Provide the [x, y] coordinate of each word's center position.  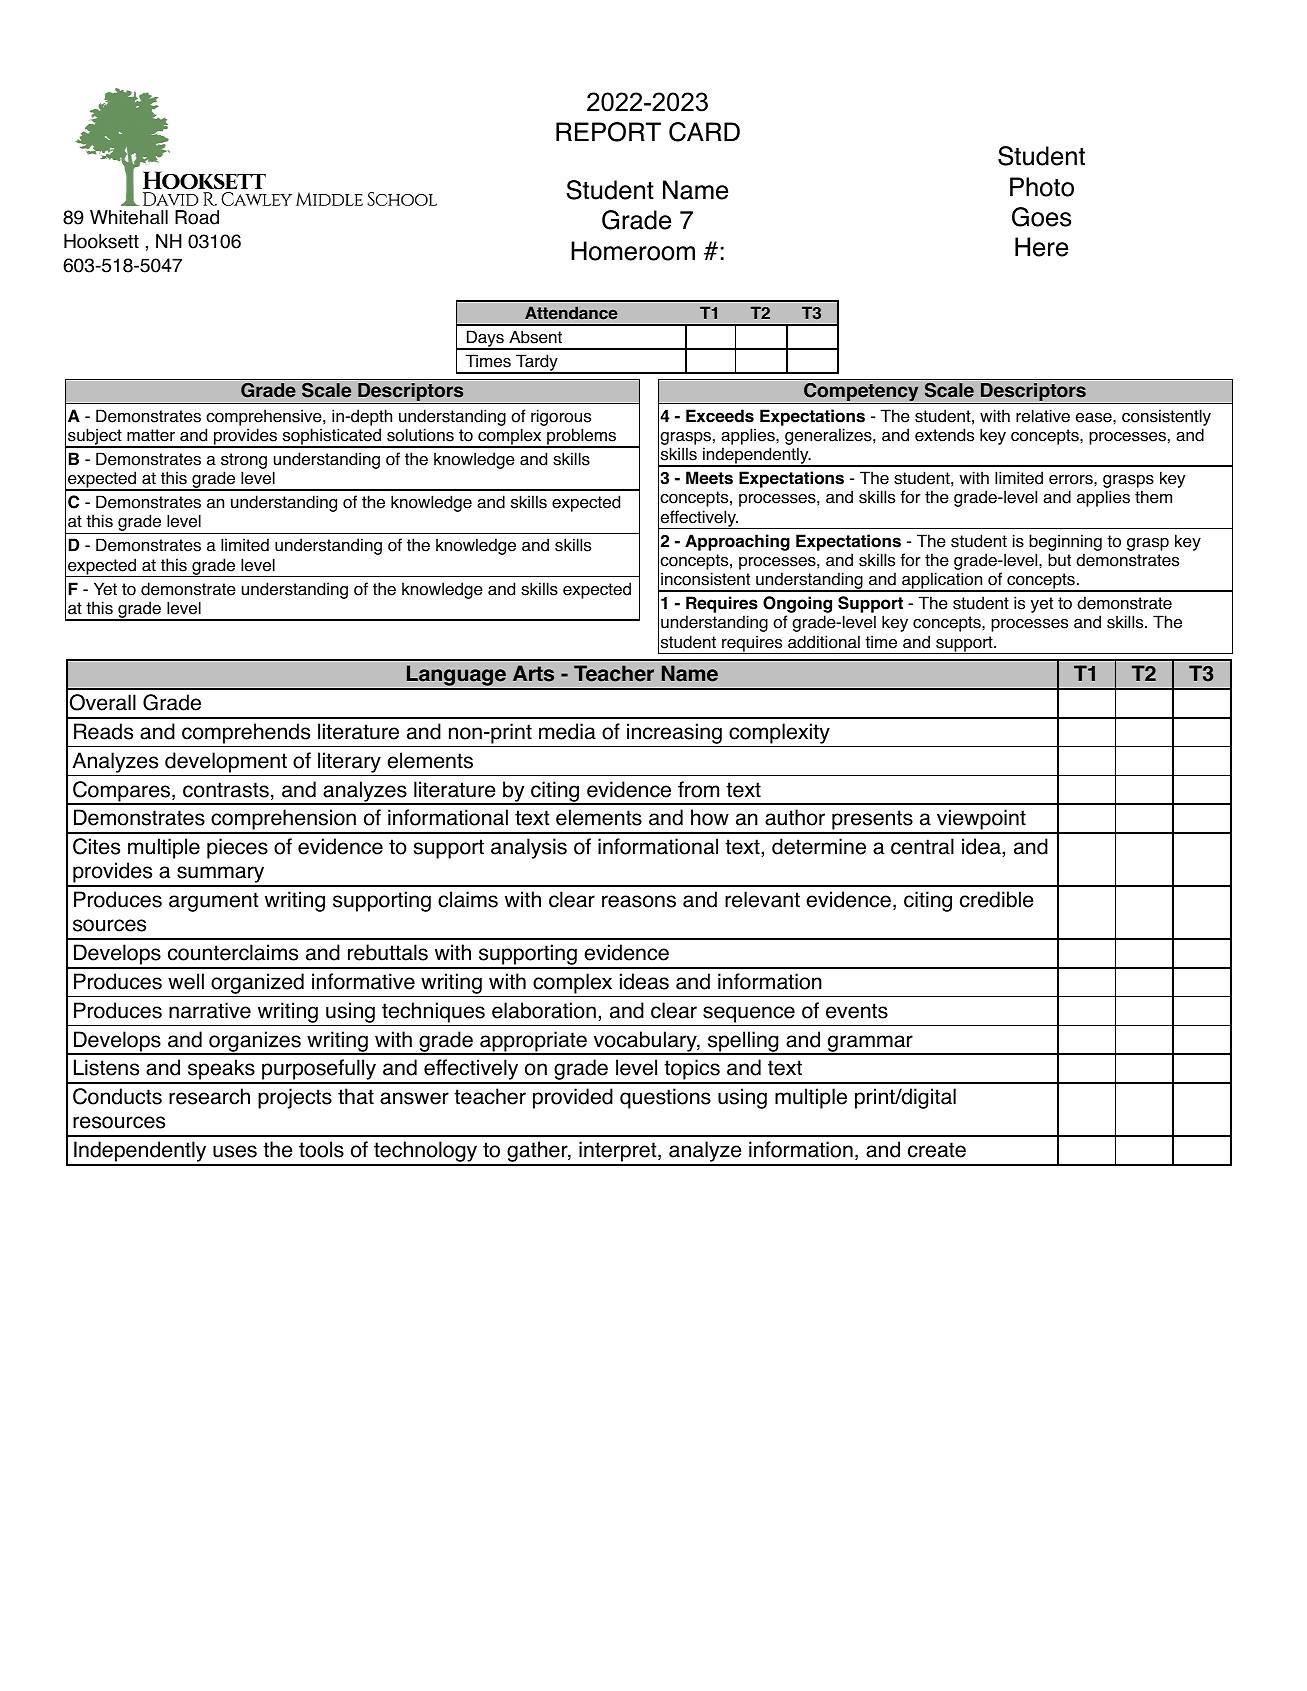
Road [197, 217]
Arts [533, 673]
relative [1043, 416]
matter [151, 435]
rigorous [561, 417]
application [942, 582]
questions [665, 1098]
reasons [639, 901]
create [937, 1150]
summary [221, 876]
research [209, 1096]
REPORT [608, 132]
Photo [1042, 187]
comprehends [246, 733]
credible [996, 899]
